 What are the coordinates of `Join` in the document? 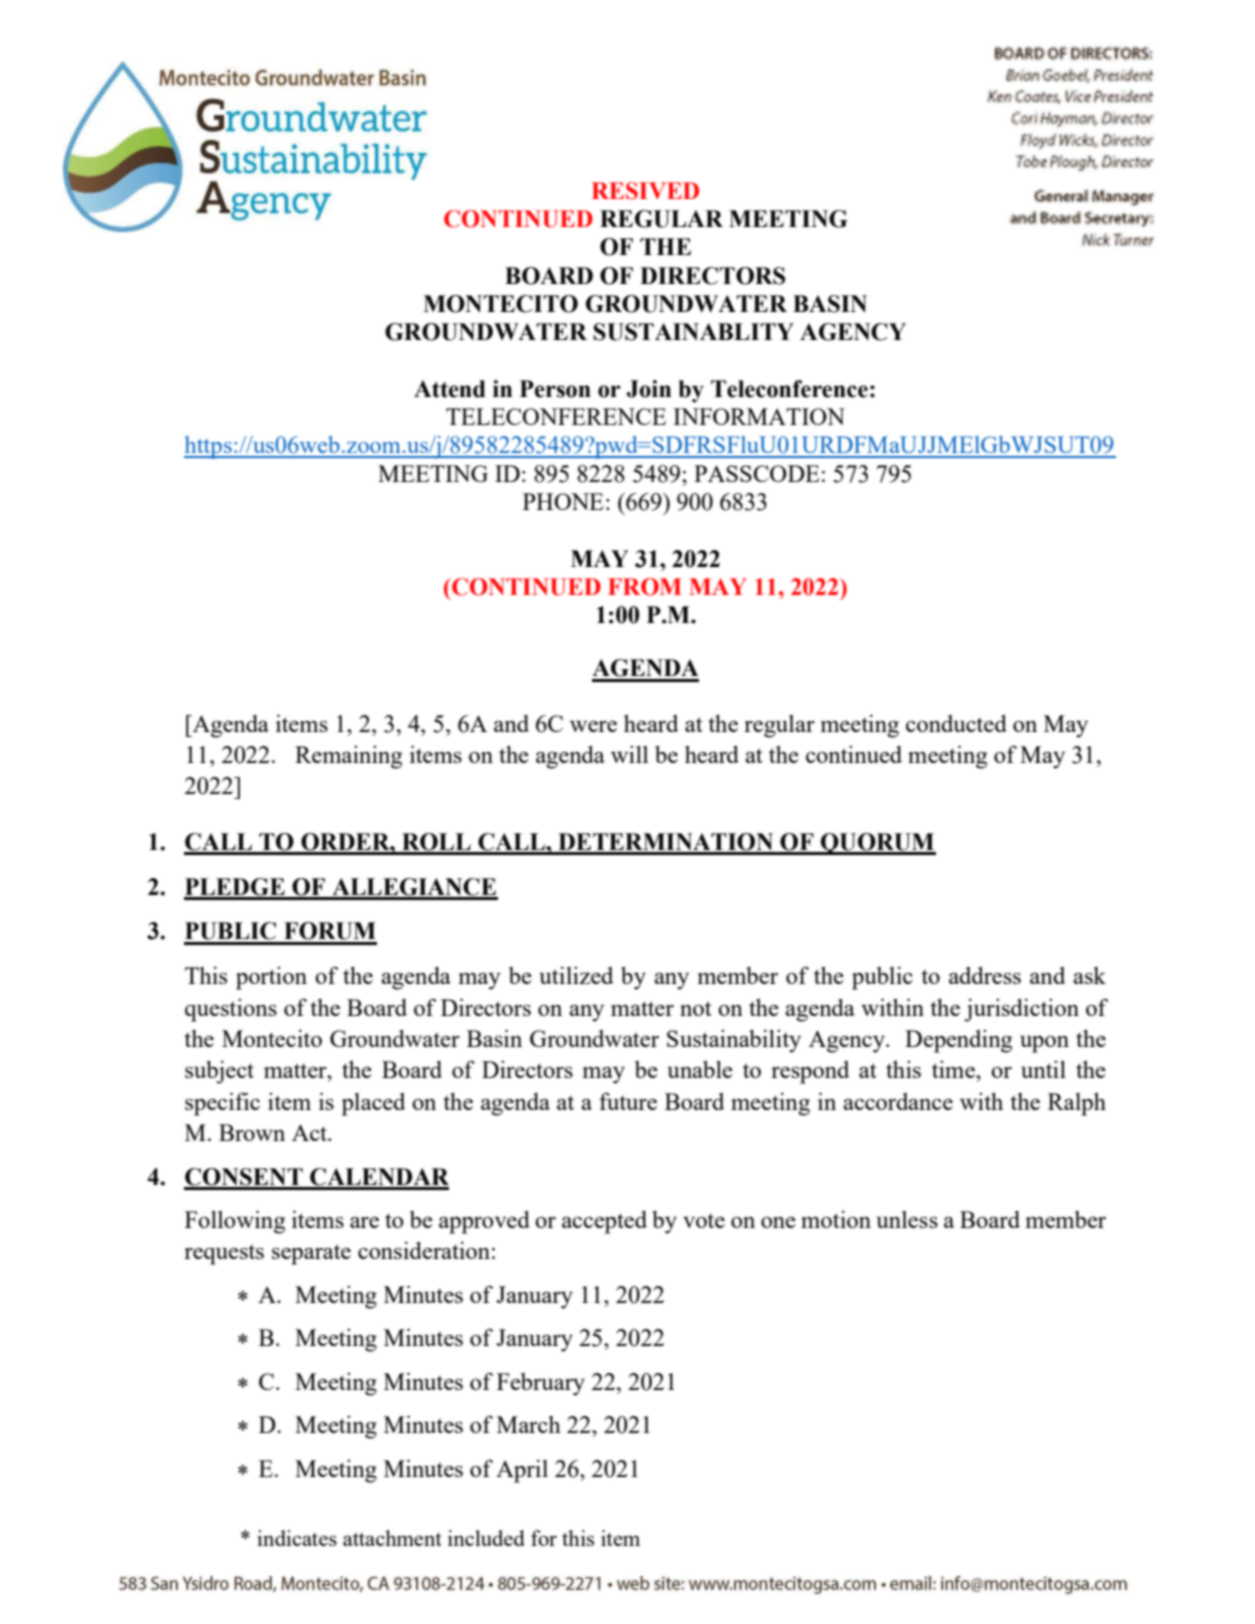 It's located at (649, 389).
